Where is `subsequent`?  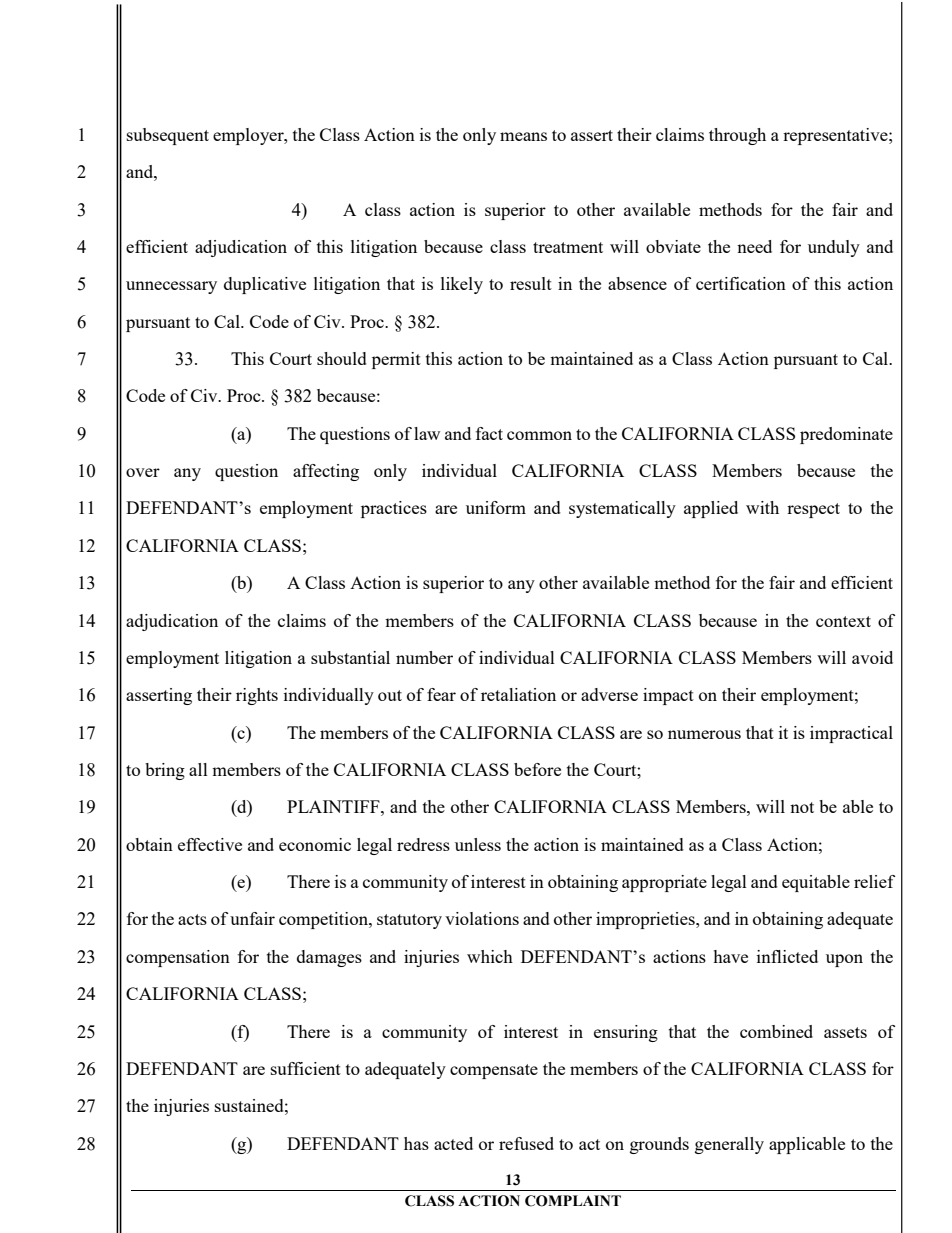 subsequent is located at coordinates (168, 136).
